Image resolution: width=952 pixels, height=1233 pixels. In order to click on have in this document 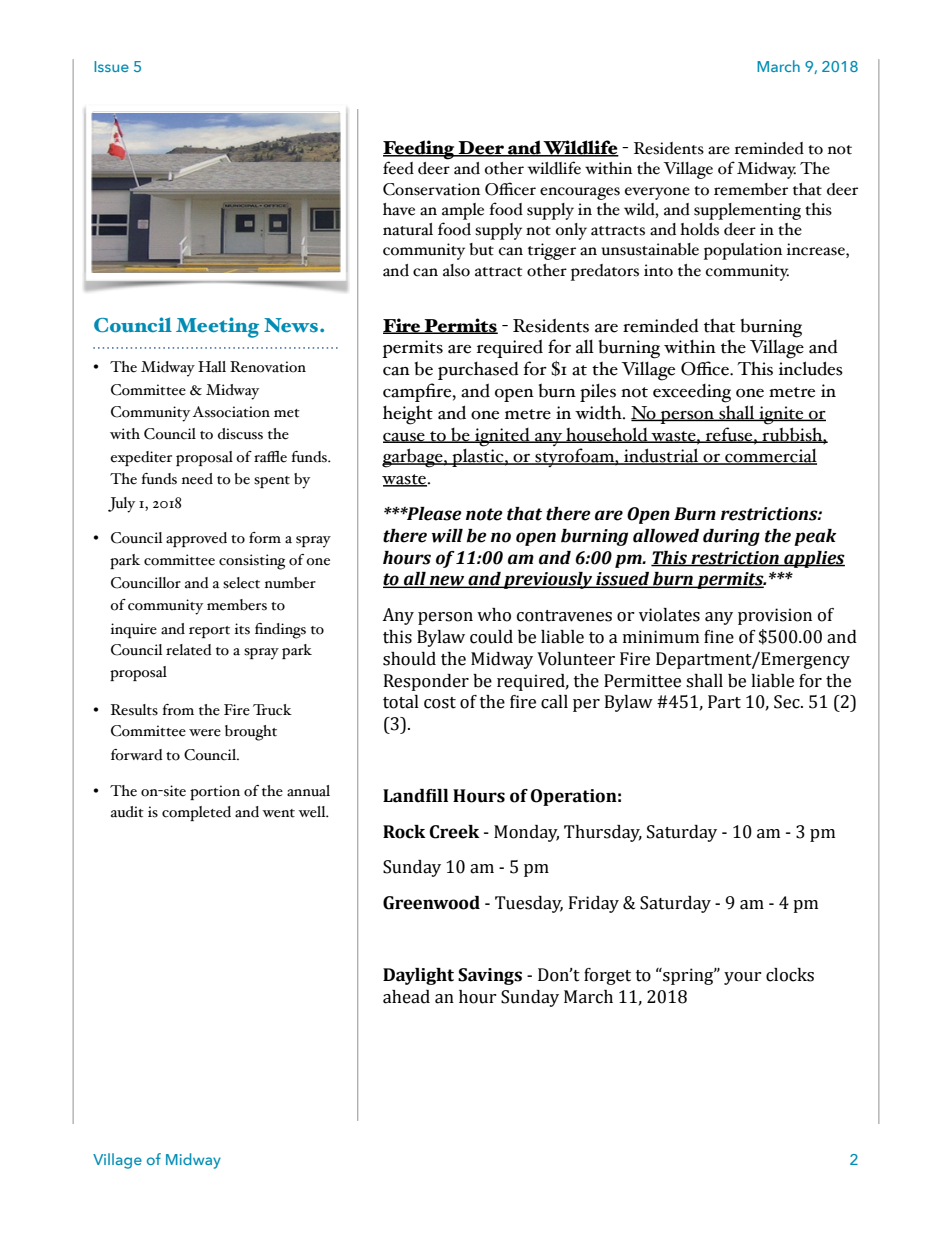, I will do `click(399, 209)`.
